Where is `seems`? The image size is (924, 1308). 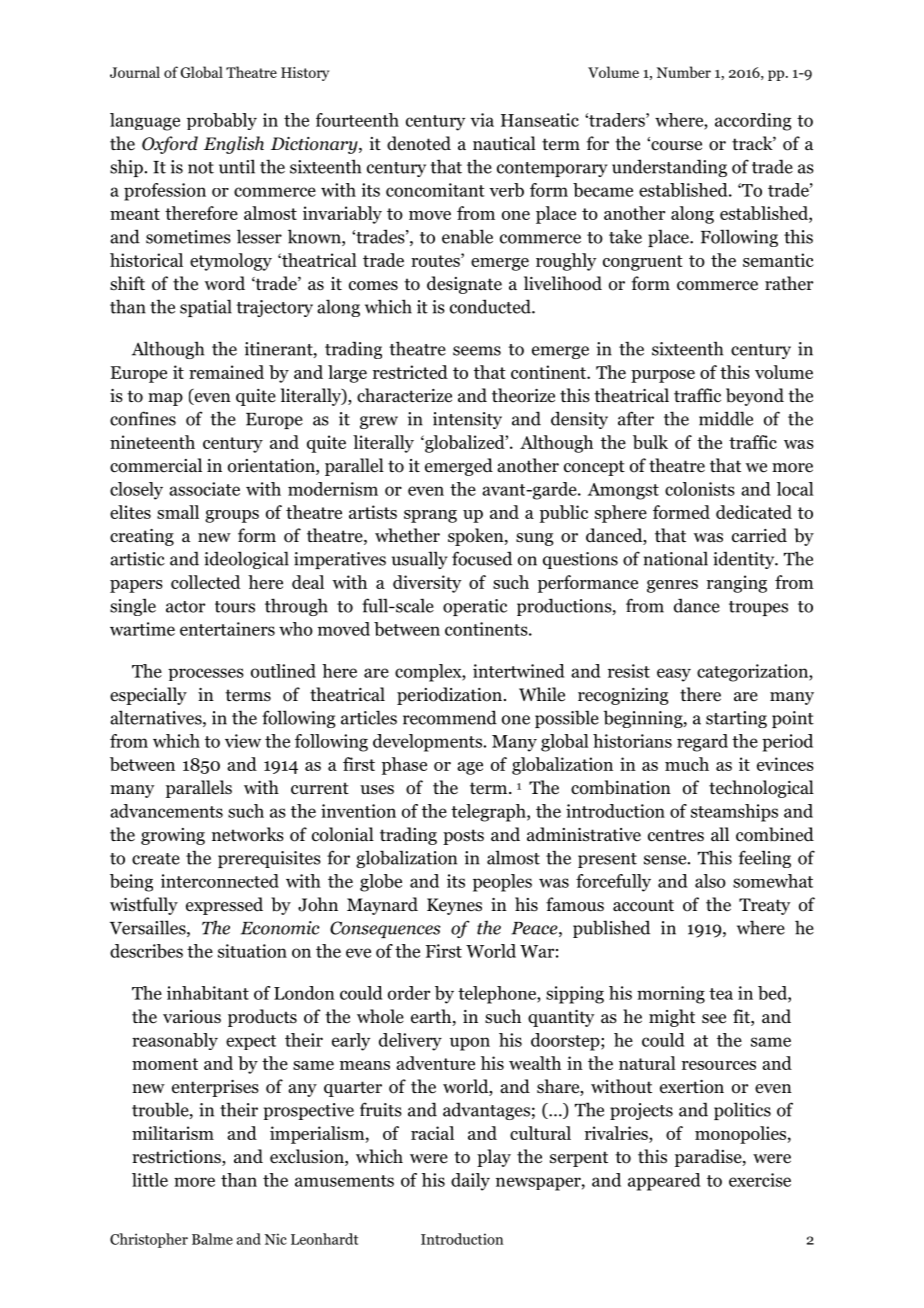
seems is located at coordinates (477, 351).
